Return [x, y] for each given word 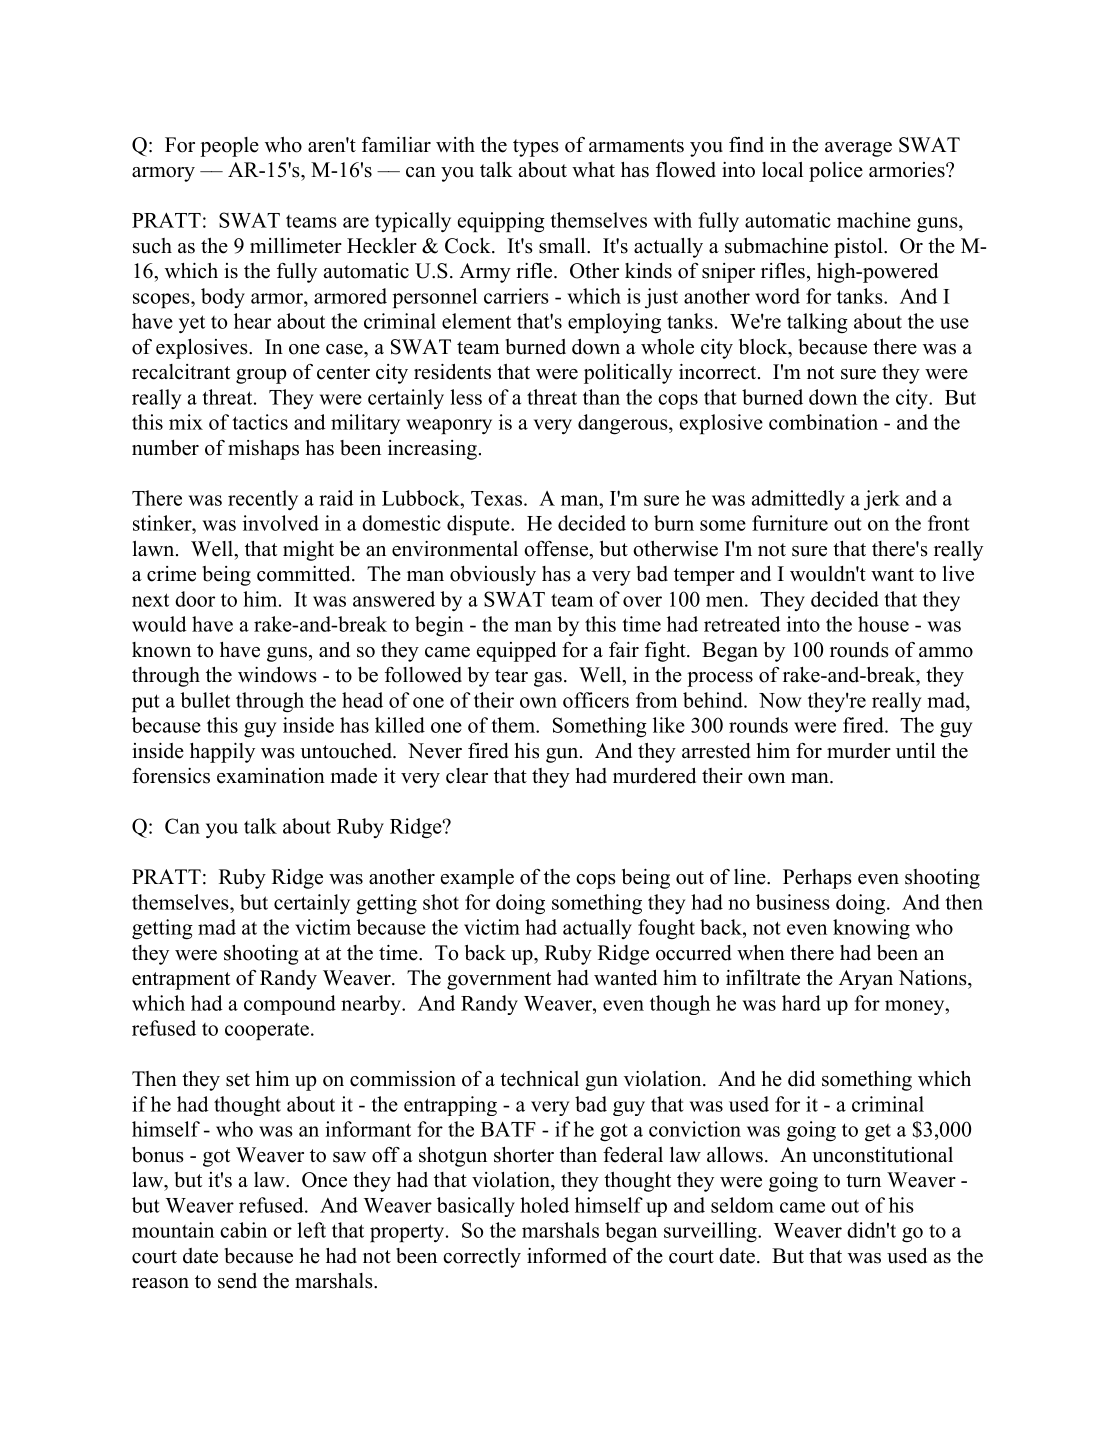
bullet [205, 700]
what [593, 169]
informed [567, 1256]
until [916, 751]
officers [596, 700]
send [237, 1281]
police [836, 171]
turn [863, 1181]
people [229, 147]
